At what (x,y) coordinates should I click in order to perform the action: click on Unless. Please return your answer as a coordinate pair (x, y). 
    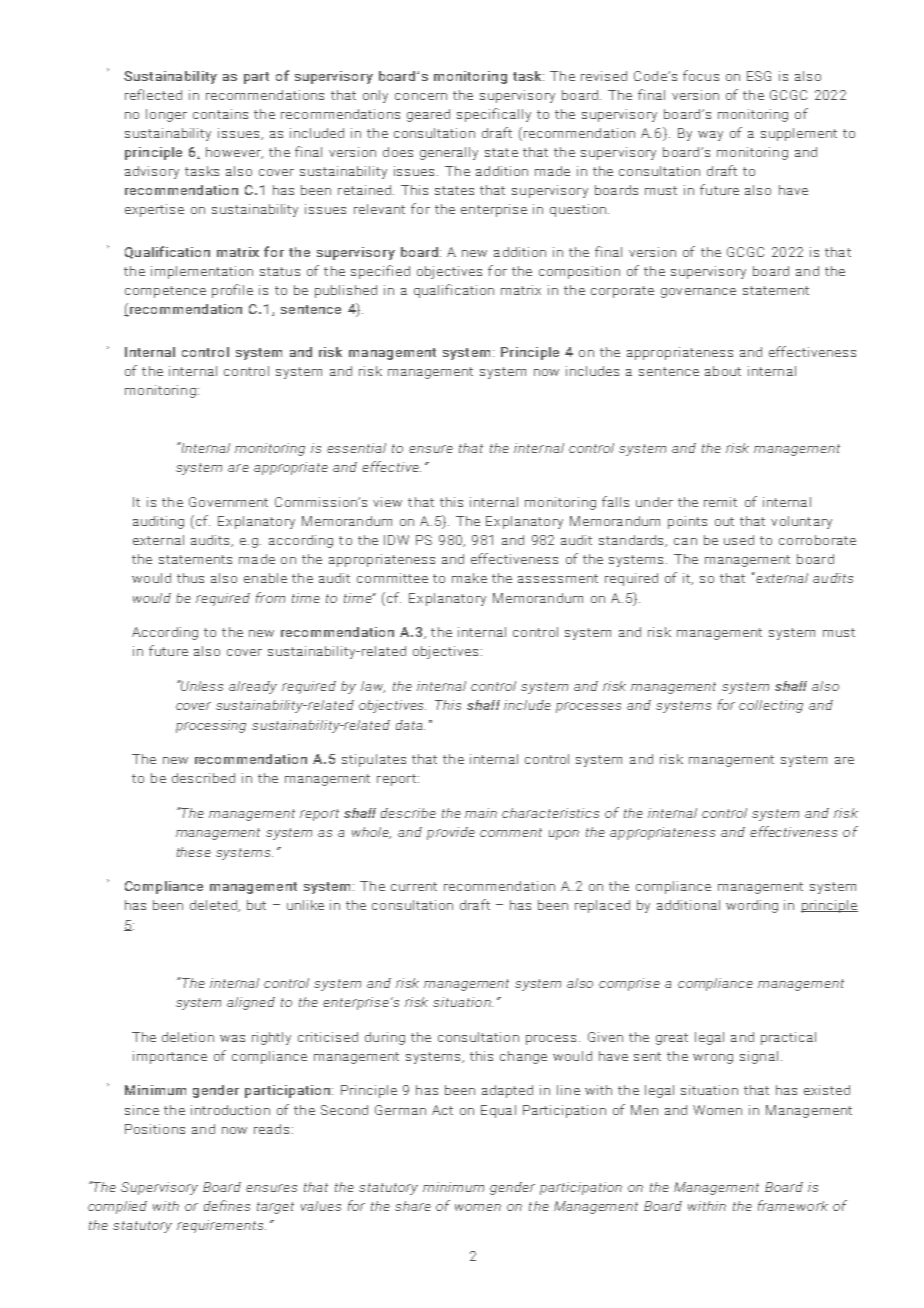
    Looking at the image, I should click on (201, 685).
